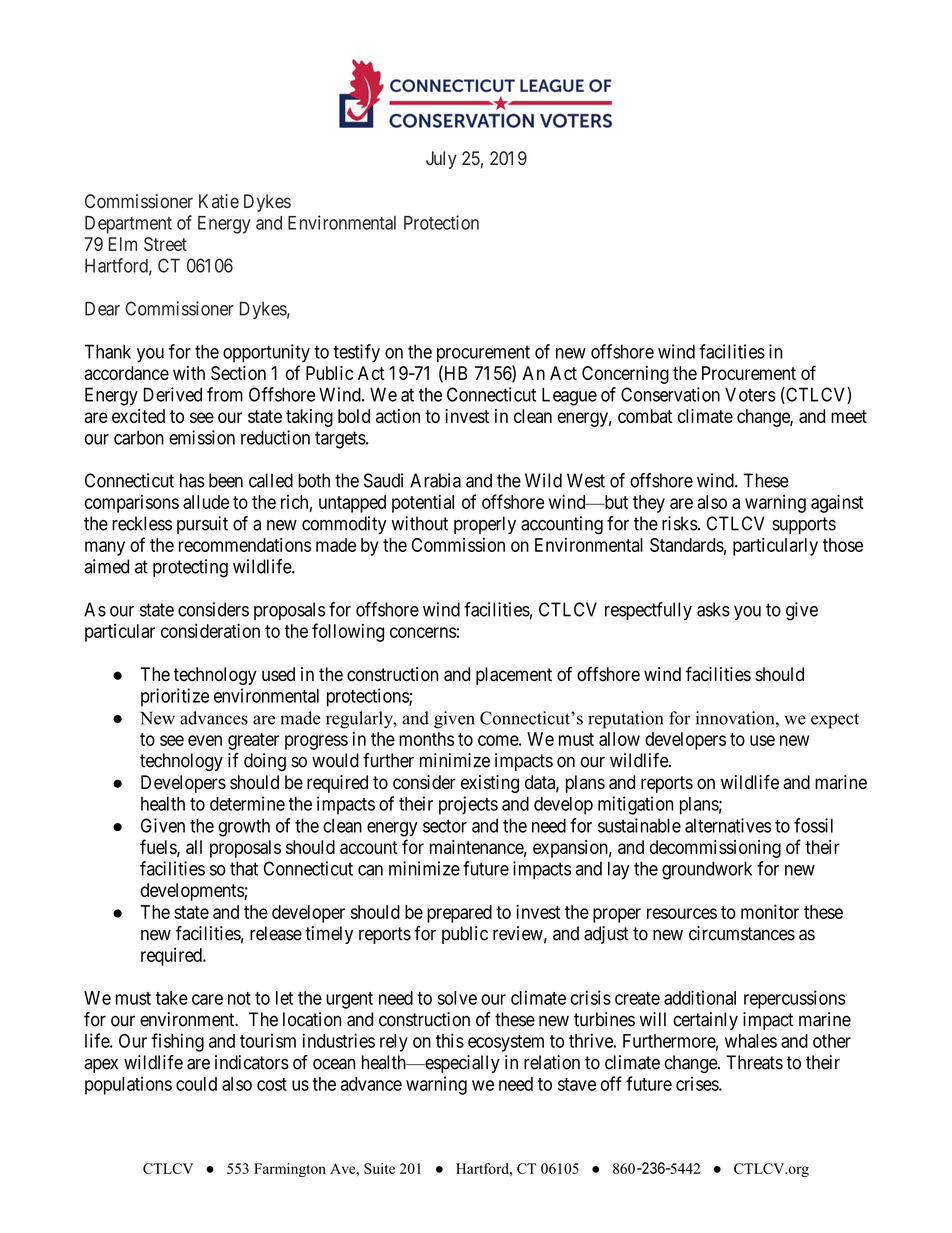 The image size is (952, 1233). I want to click on alternatives, so click(728, 825).
